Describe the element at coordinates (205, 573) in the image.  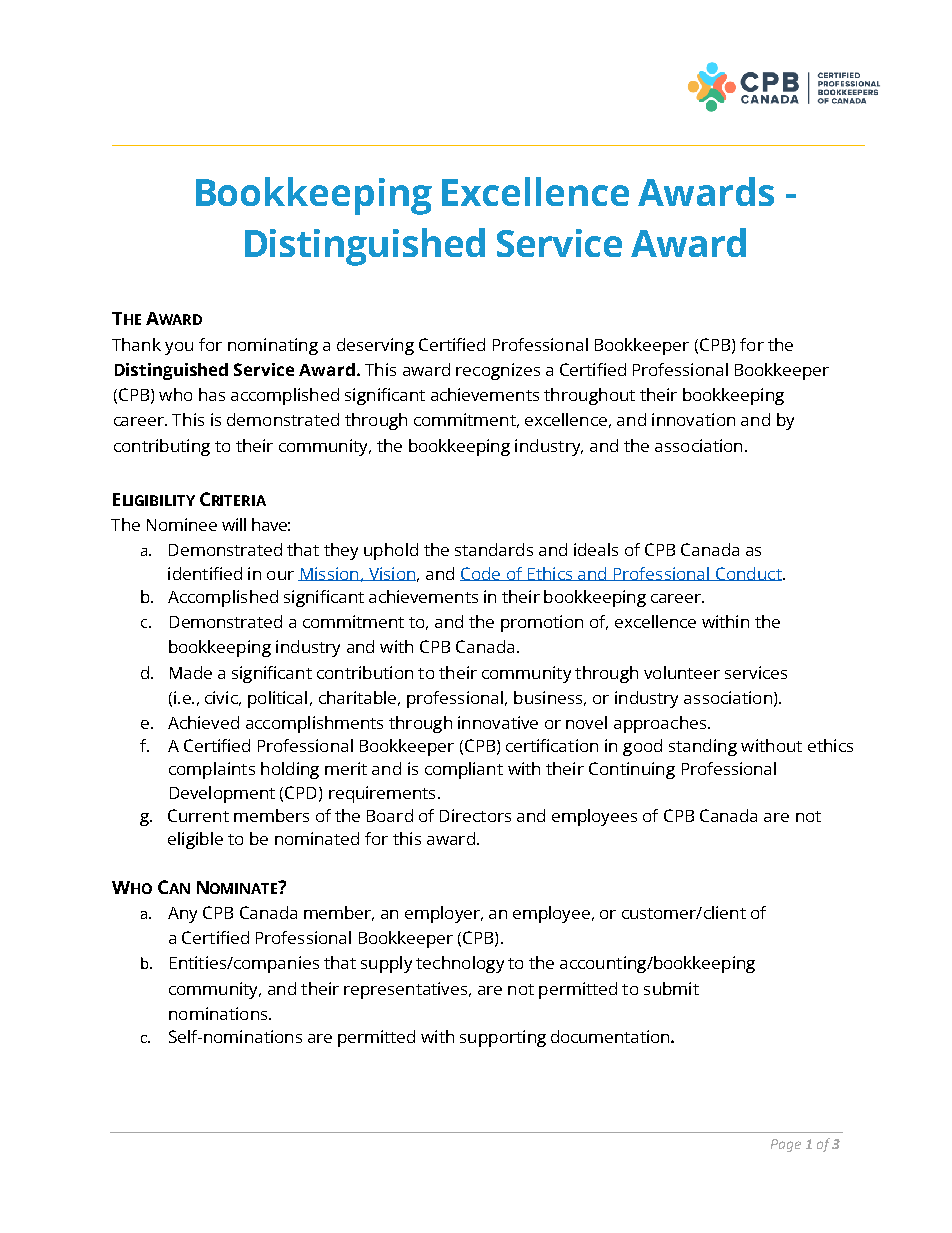
I see `identified` at that location.
